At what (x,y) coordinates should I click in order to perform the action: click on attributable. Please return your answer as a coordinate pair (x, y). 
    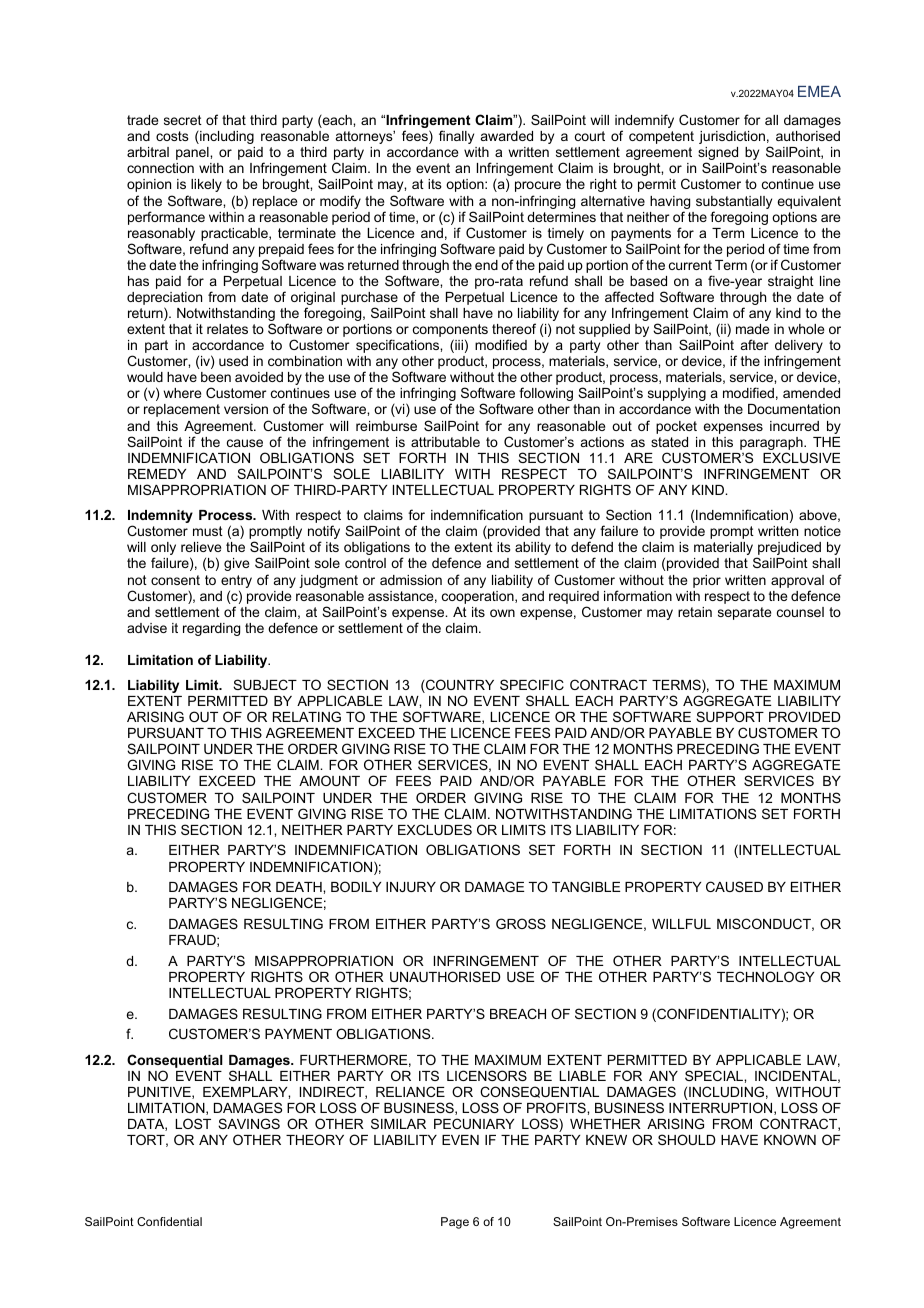
    Looking at the image, I should click on (445, 442).
